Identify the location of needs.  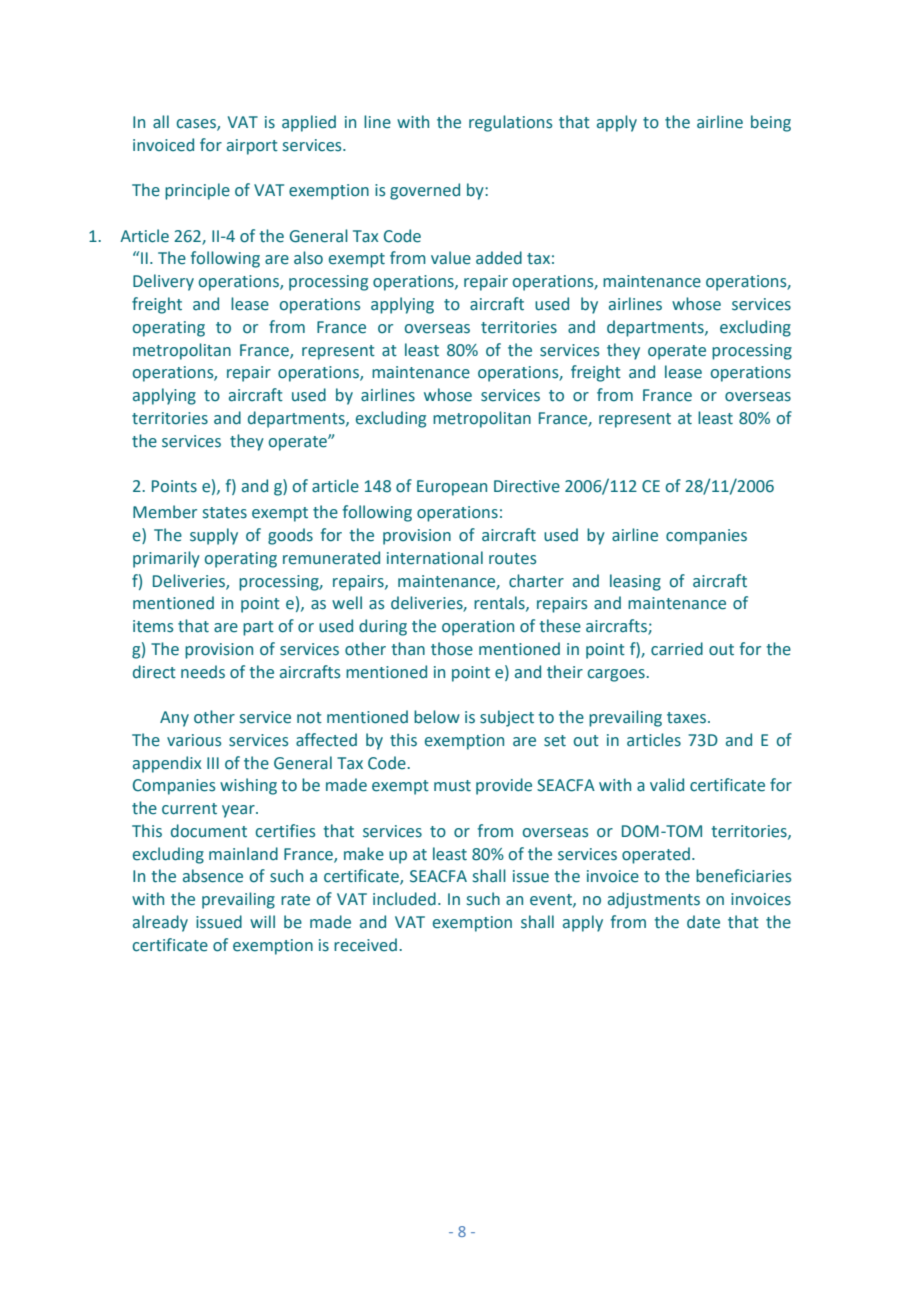
(203, 672).
